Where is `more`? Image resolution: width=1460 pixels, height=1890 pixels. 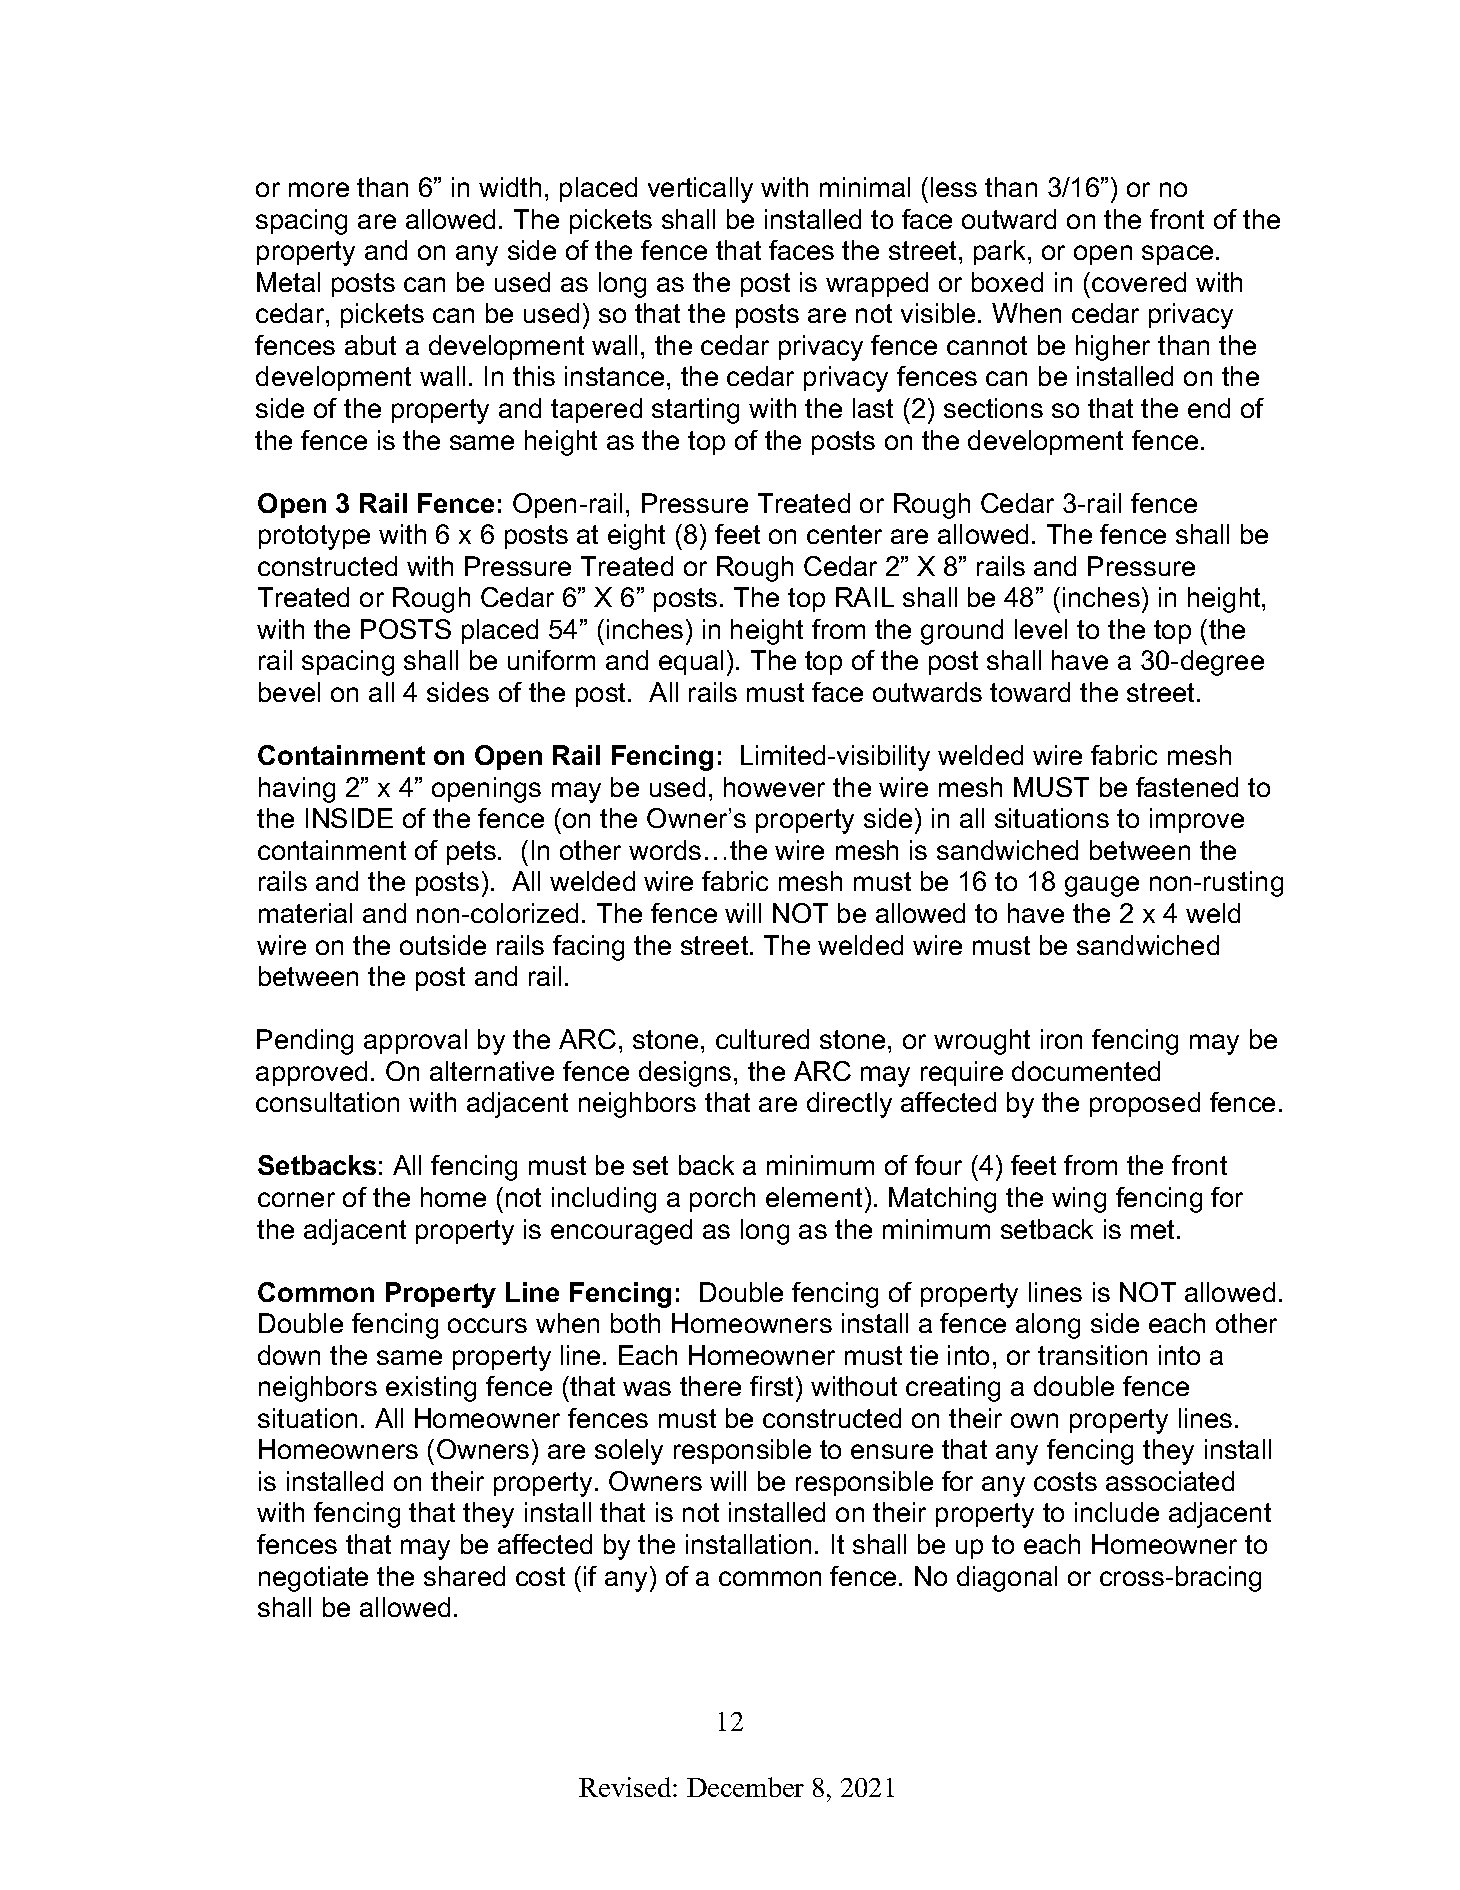 more is located at coordinates (319, 189).
